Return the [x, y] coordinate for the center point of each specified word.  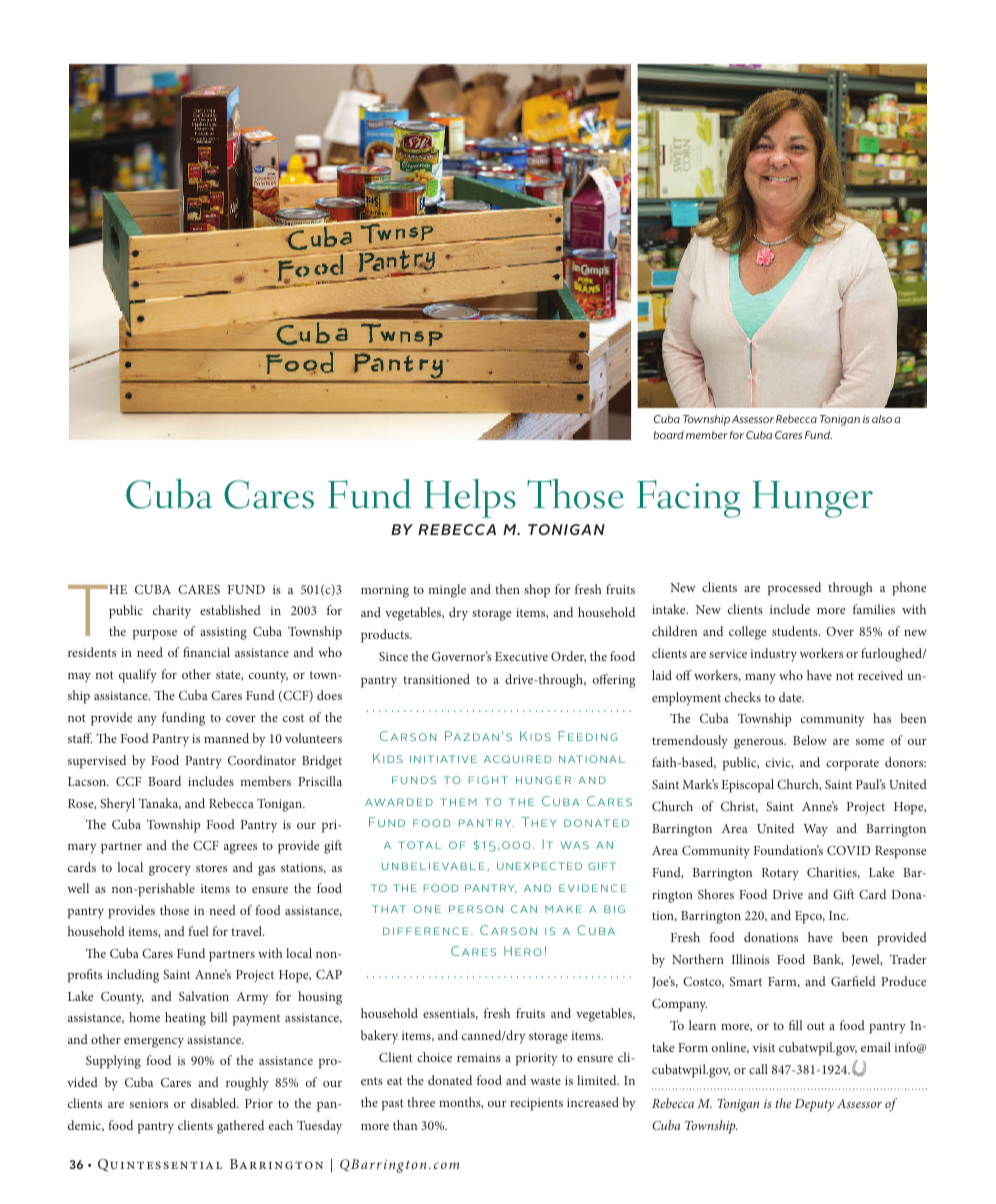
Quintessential [160, 1165]
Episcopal [747, 786]
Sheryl [117, 805]
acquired [517, 759]
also [882, 419]
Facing [689, 499]
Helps [470, 498]
